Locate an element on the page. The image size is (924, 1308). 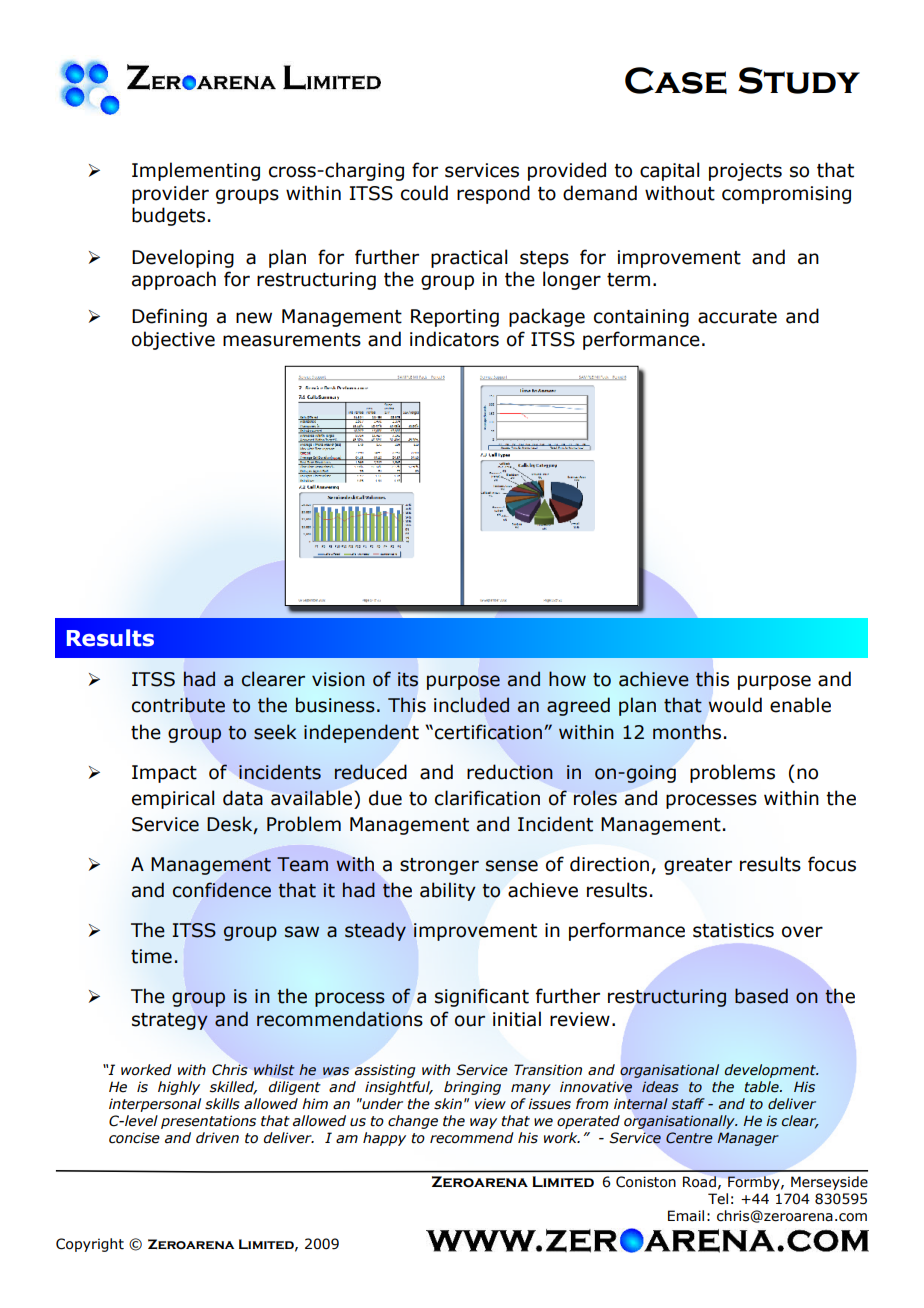
would is located at coordinates (735, 705).
